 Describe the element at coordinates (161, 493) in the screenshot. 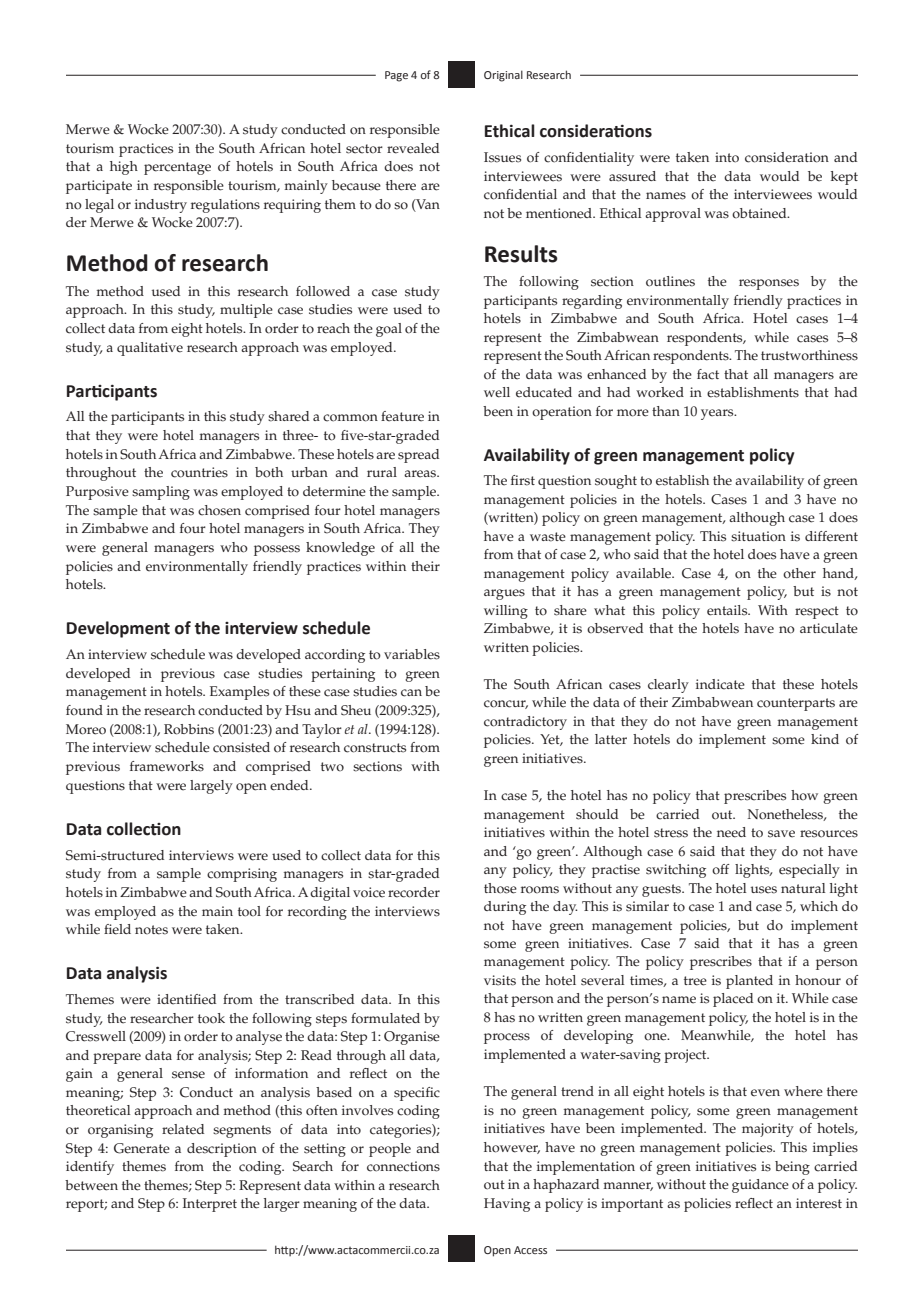

I see `sampling` at that location.
